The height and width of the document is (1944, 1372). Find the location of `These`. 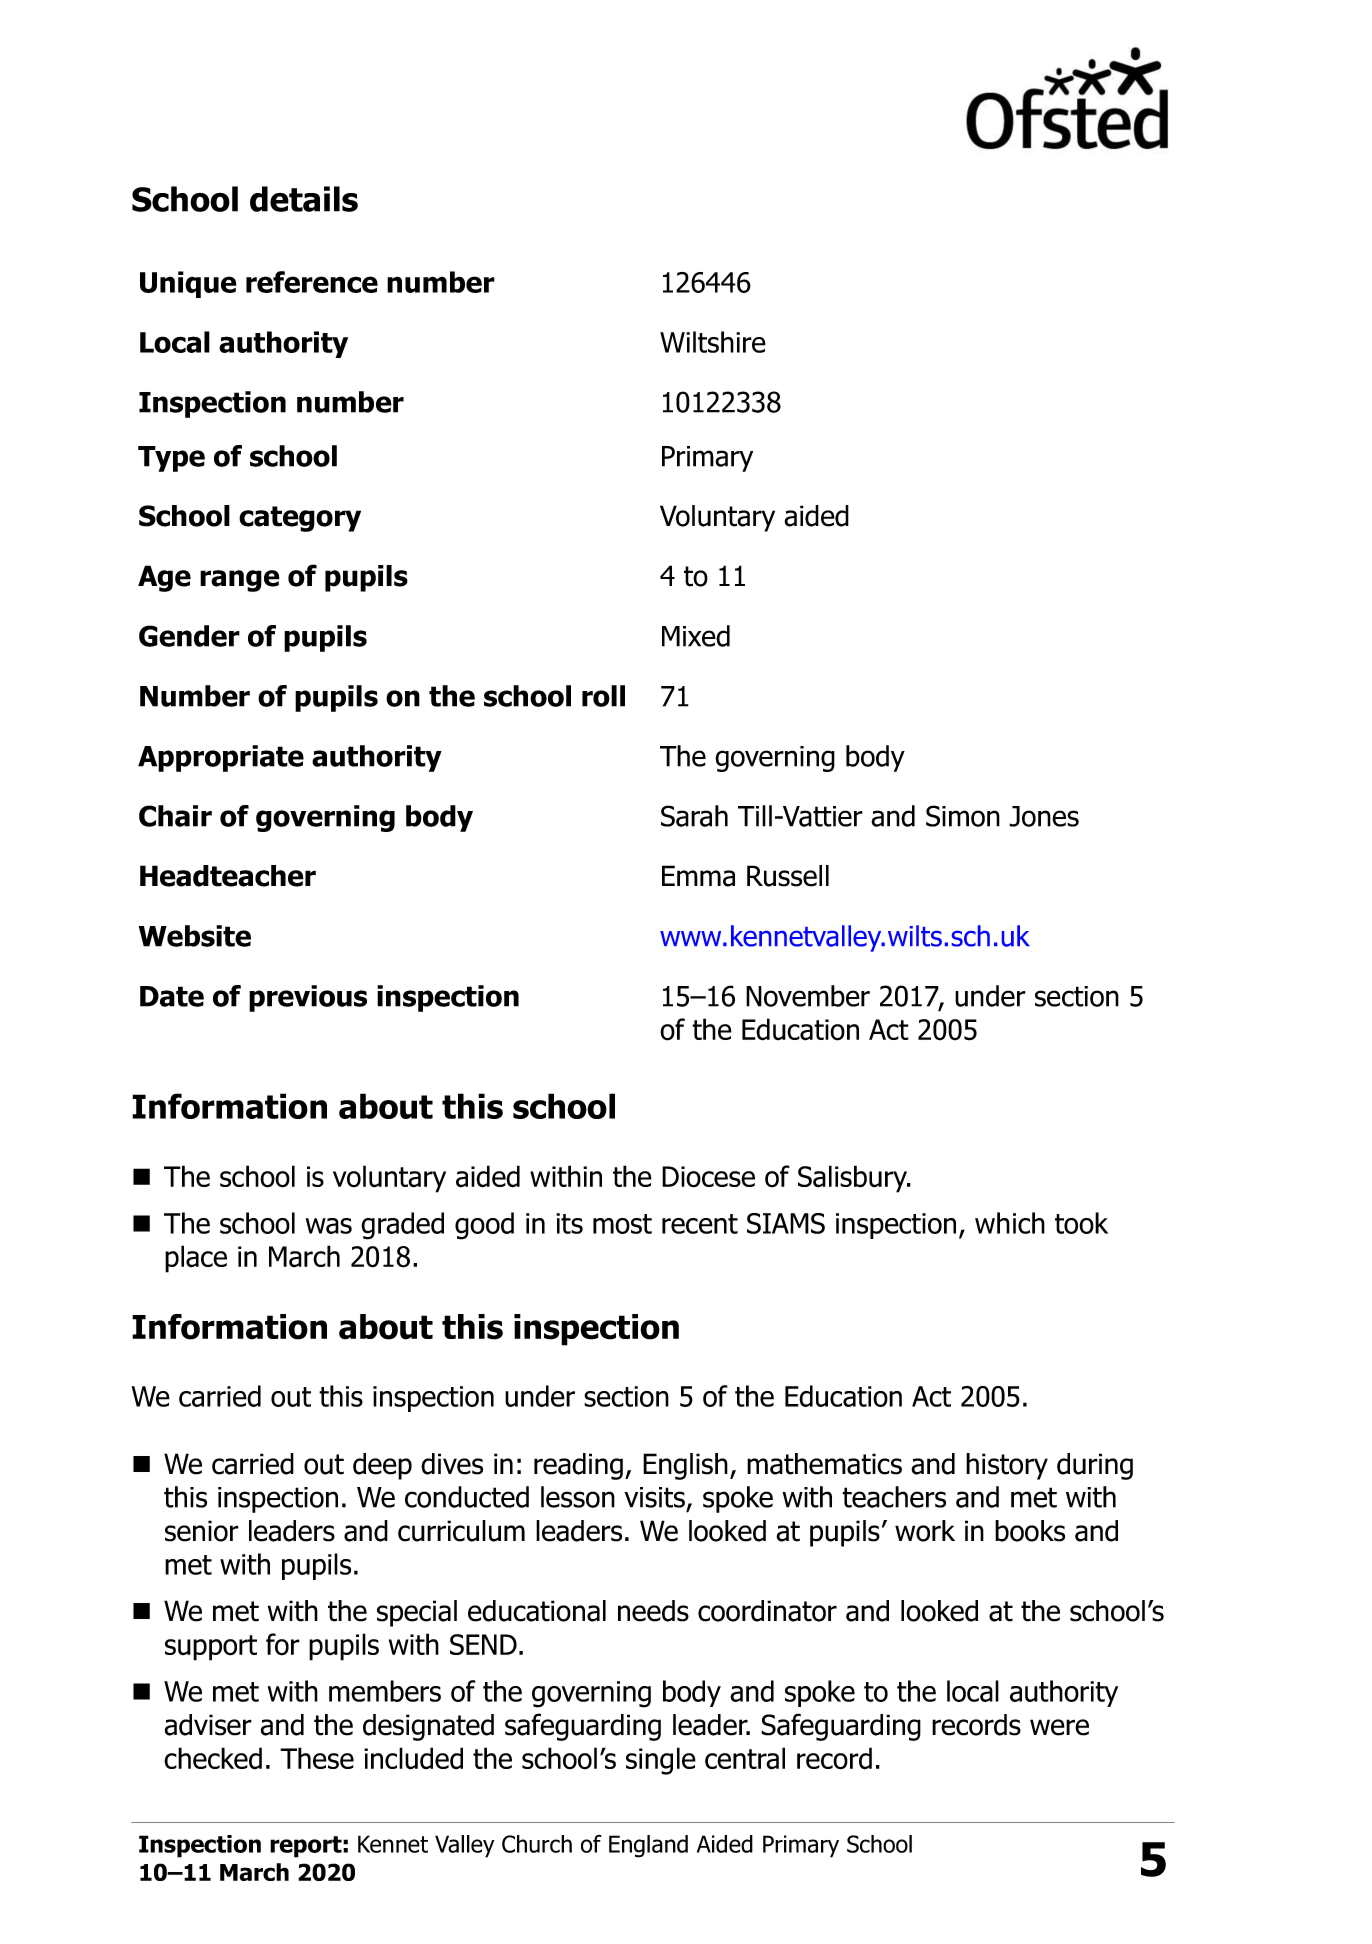

These is located at coordinates (317, 1758).
